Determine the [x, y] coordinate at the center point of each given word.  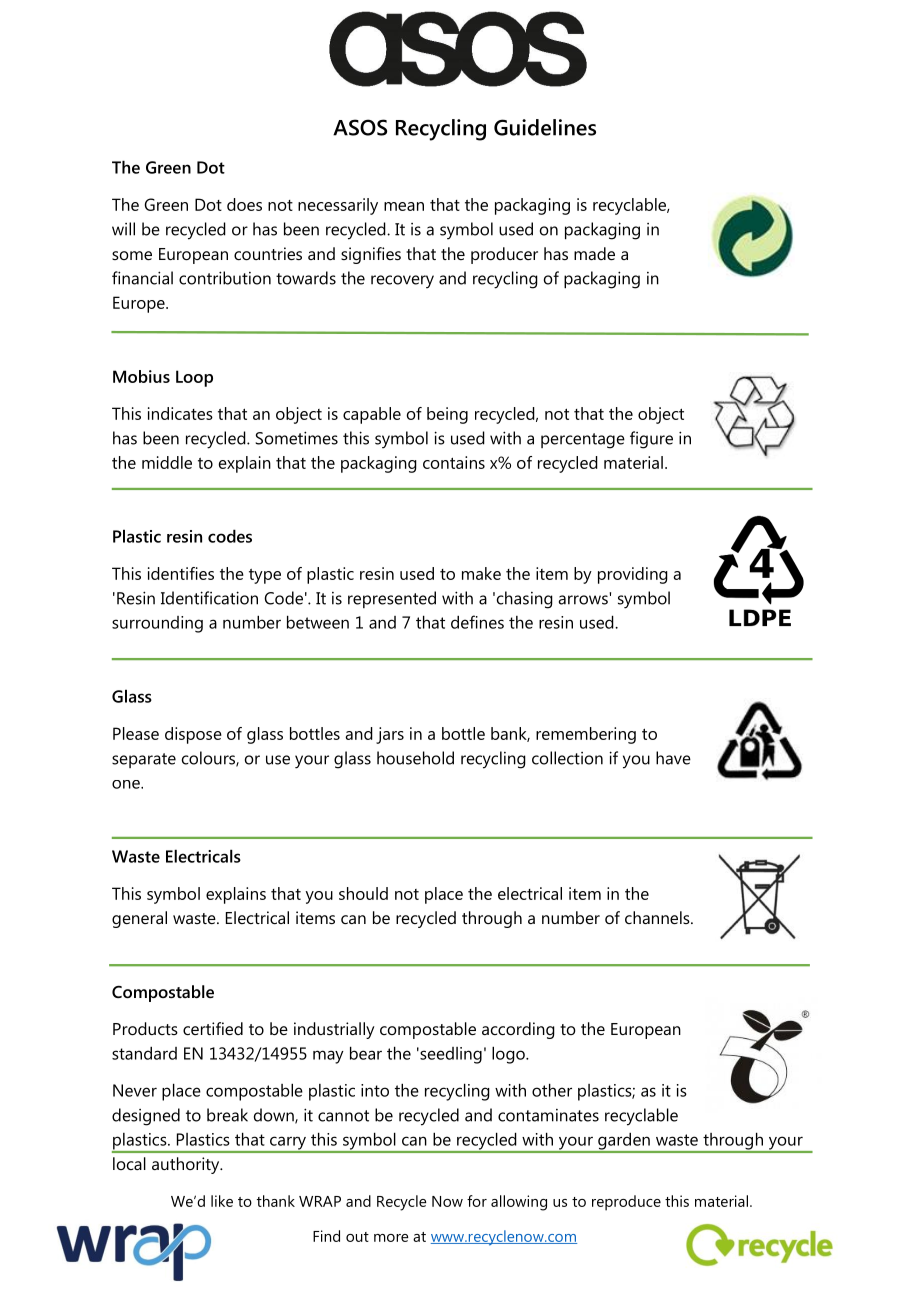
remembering [586, 735]
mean [404, 206]
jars [390, 735]
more [391, 1238]
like [222, 1201]
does [244, 204]
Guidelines [545, 127]
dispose [193, 735]
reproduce [626, 1203]
